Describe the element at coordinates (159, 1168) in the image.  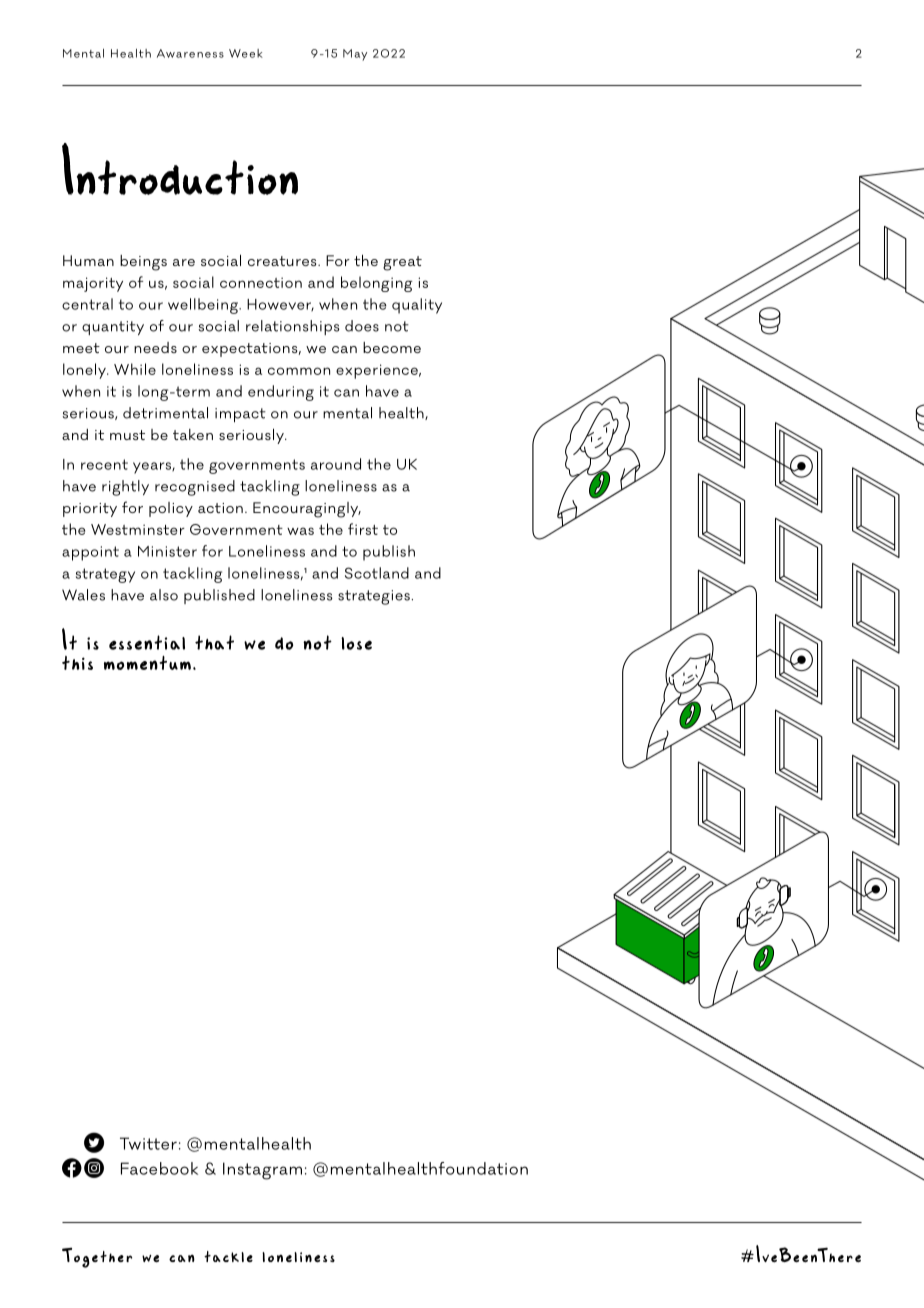
I see `Facebook` at that location.
